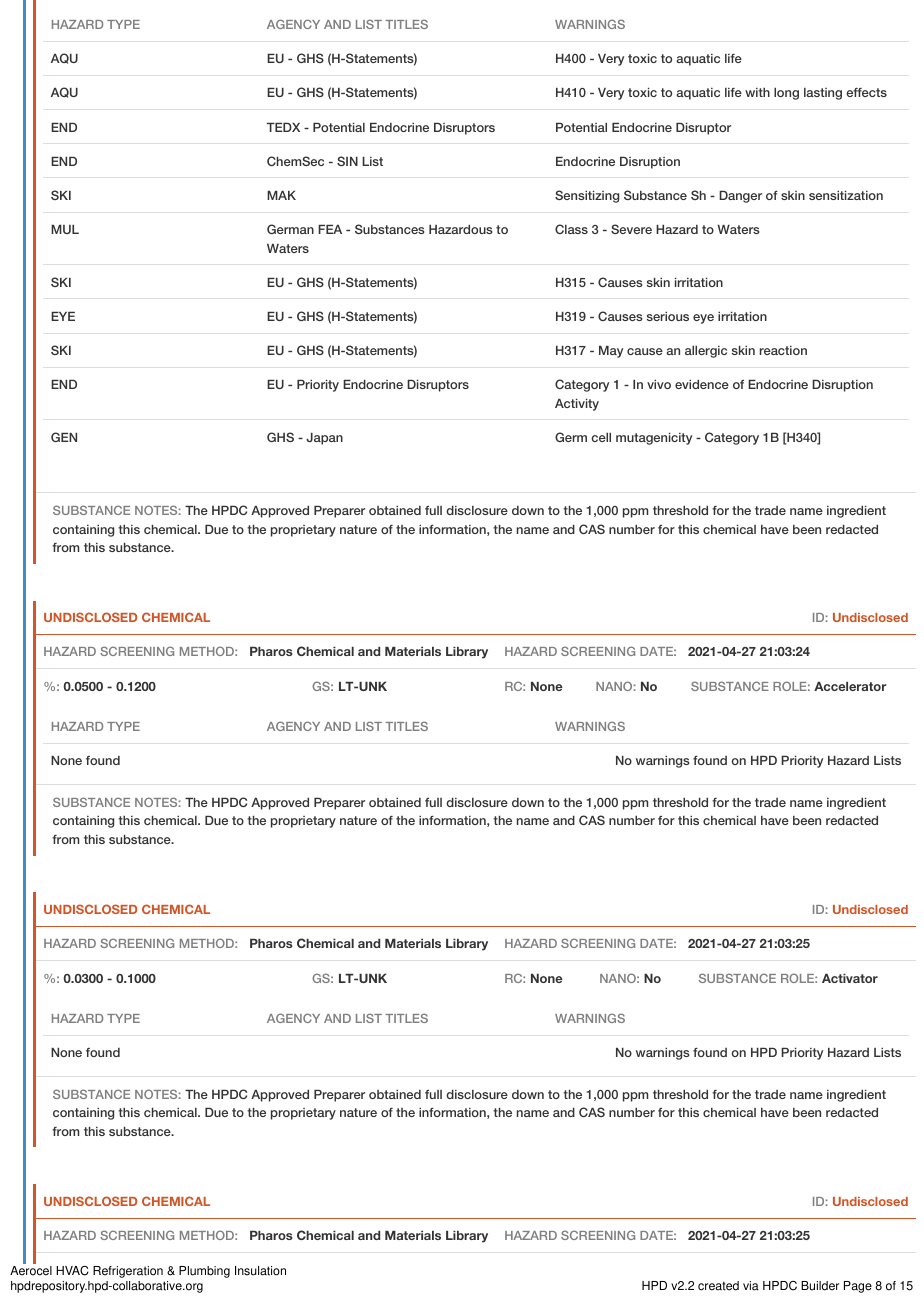 The height and width of the image is (1308, 924). I want to click on Japan, so click(324, 439).
